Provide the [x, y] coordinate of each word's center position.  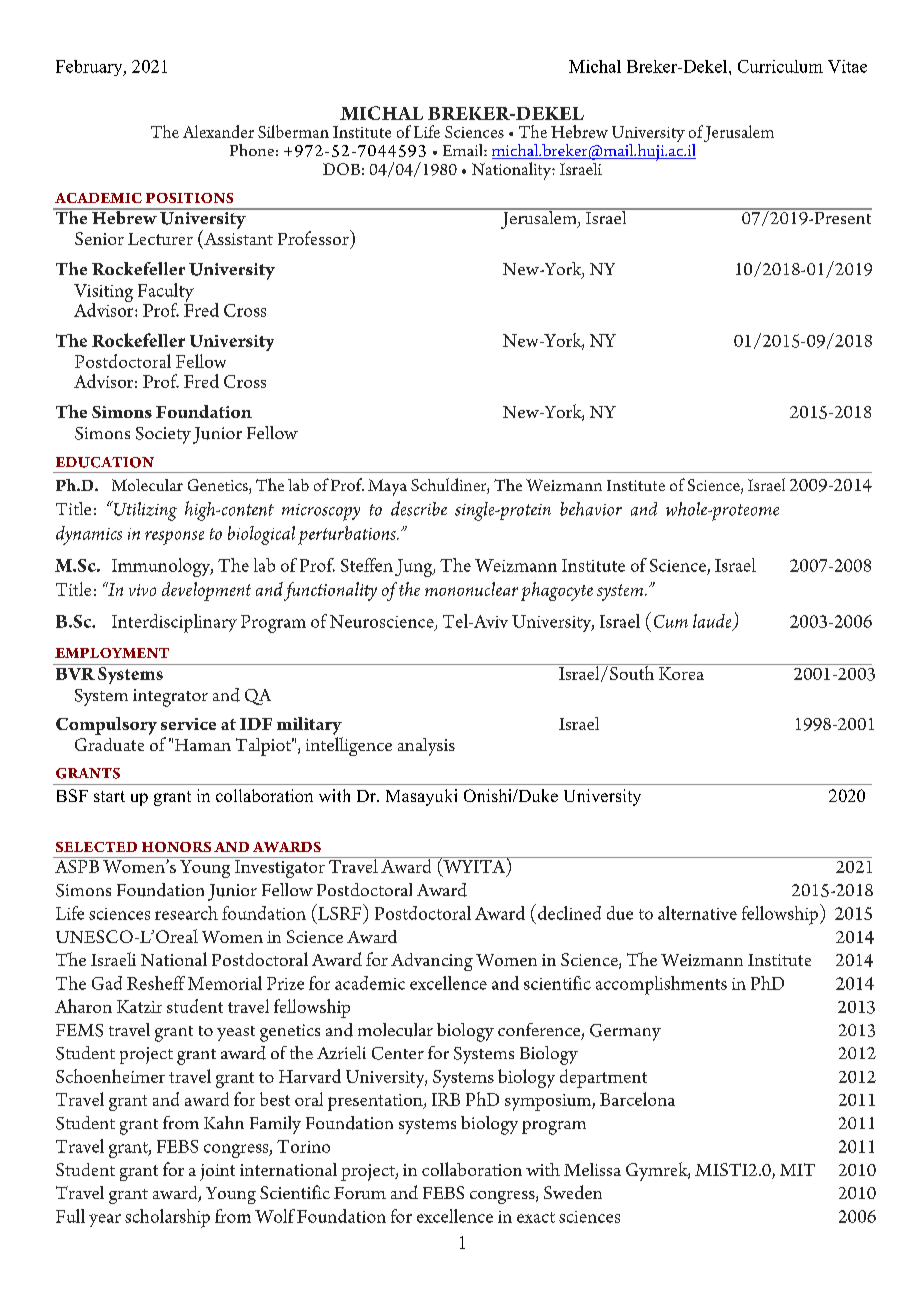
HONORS [176, 847]
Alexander [218, 131]
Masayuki [421, 797]
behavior [591, 509]
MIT [797, 1169]
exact [536, 1217]
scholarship [167, 1218]
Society [163, 435]
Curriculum [780, 66]
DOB [341, 169]
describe [419, 508]
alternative [697, 913]
